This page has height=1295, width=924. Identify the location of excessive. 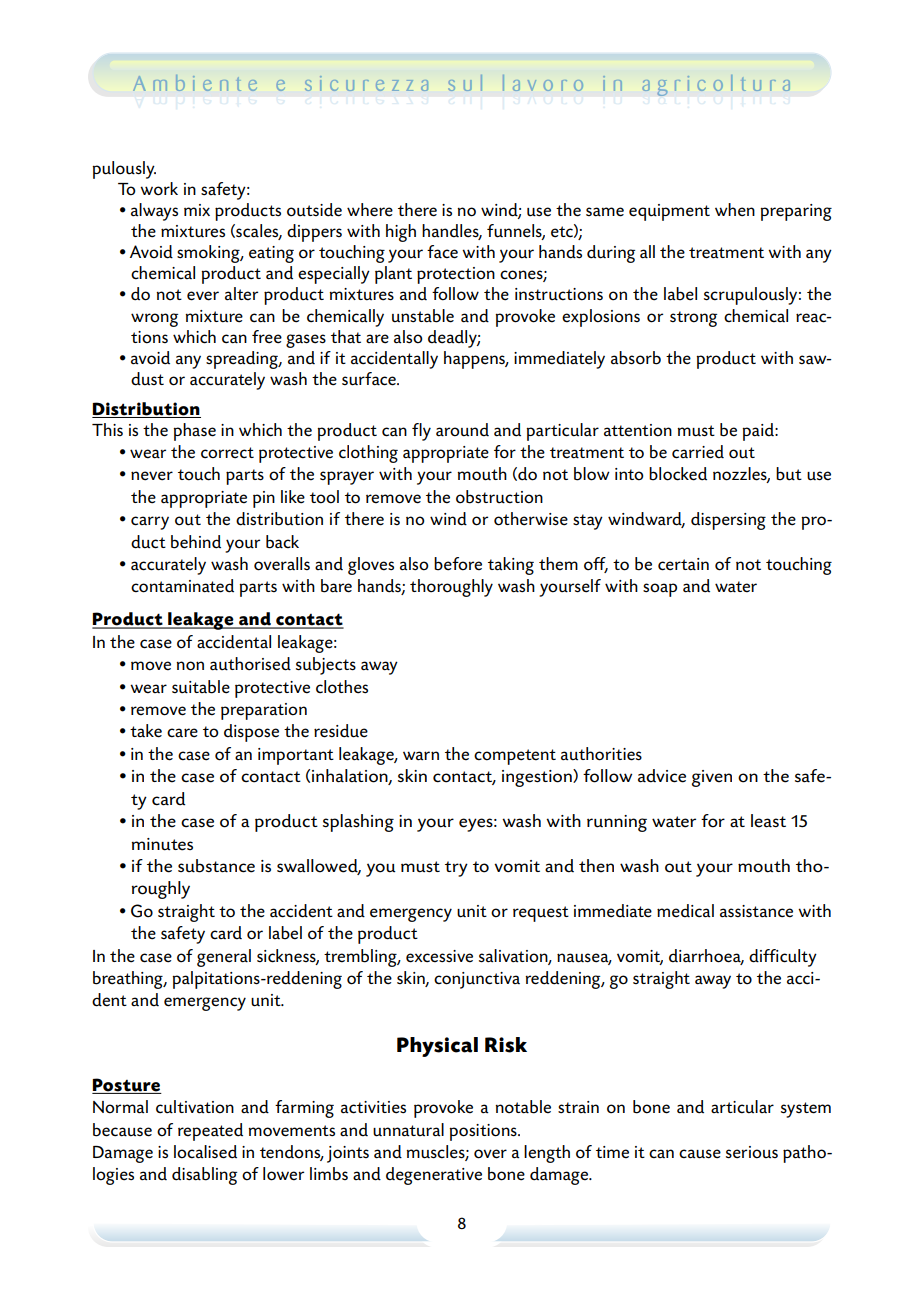
(439, 956).
